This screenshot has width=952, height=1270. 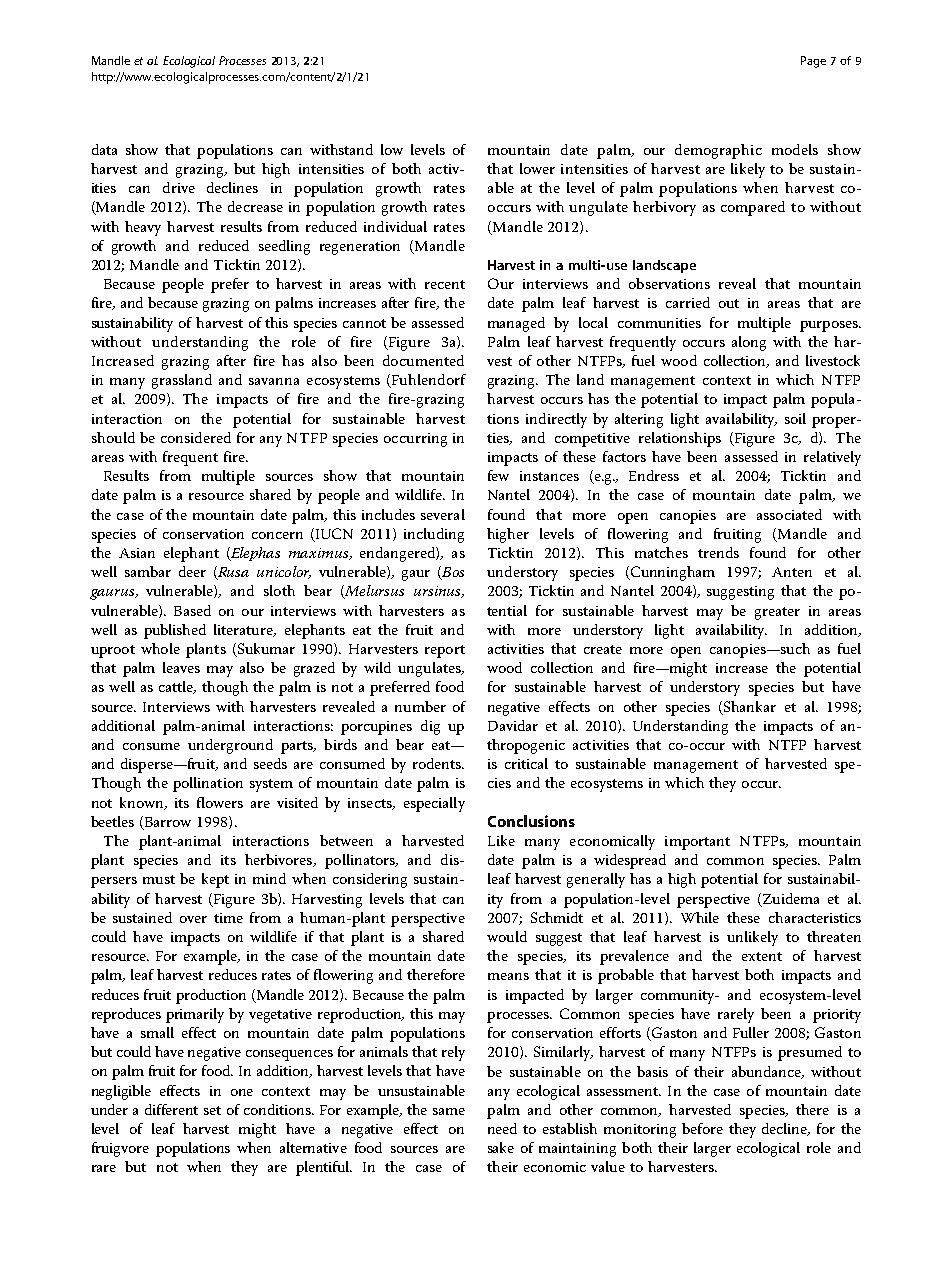 I want to click on Page, so click(x=813, y=62).
